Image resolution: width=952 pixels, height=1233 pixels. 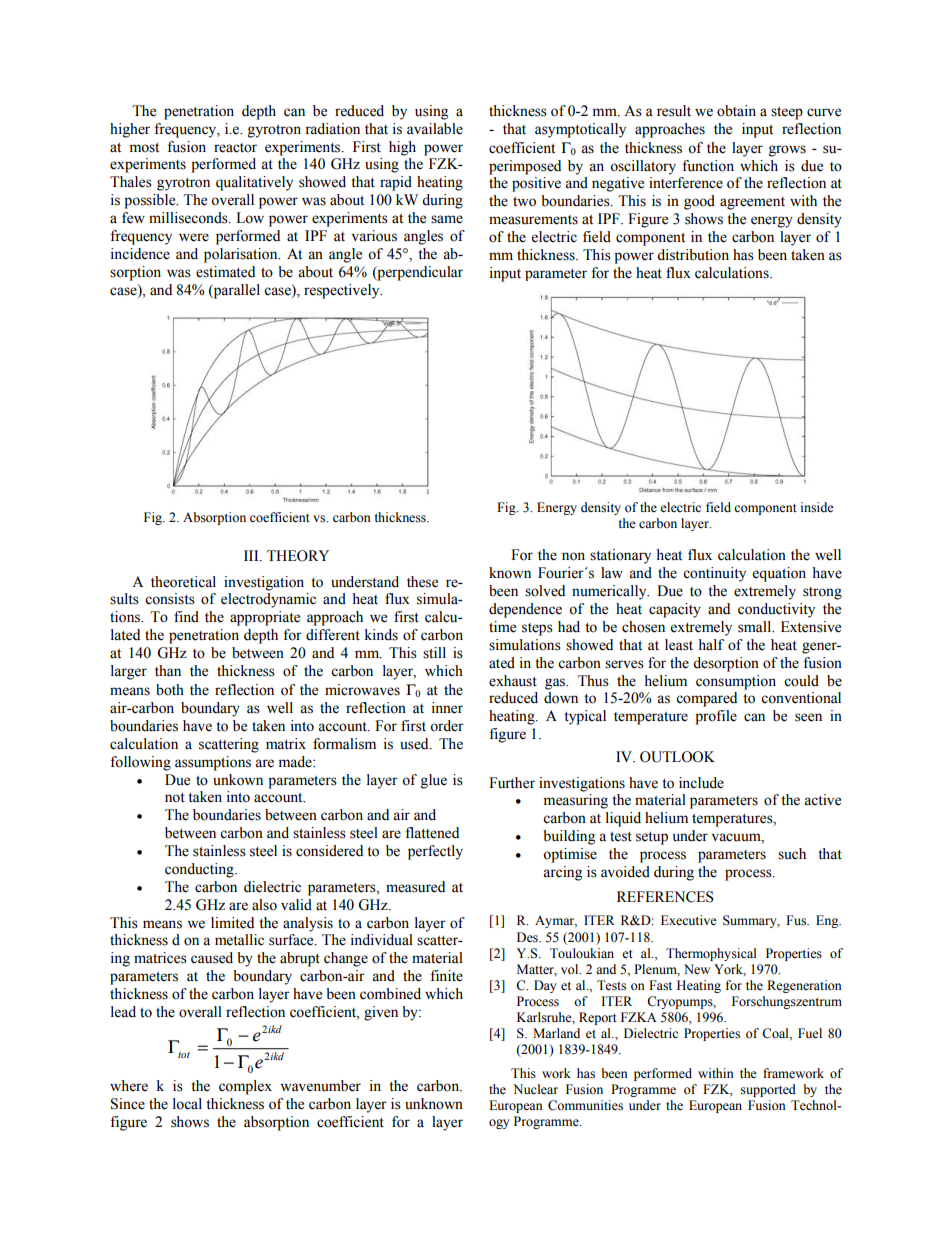 What do you see at coordinates (736, 111) in the image?
I see `obtain` at bounding box center [736, 111].
